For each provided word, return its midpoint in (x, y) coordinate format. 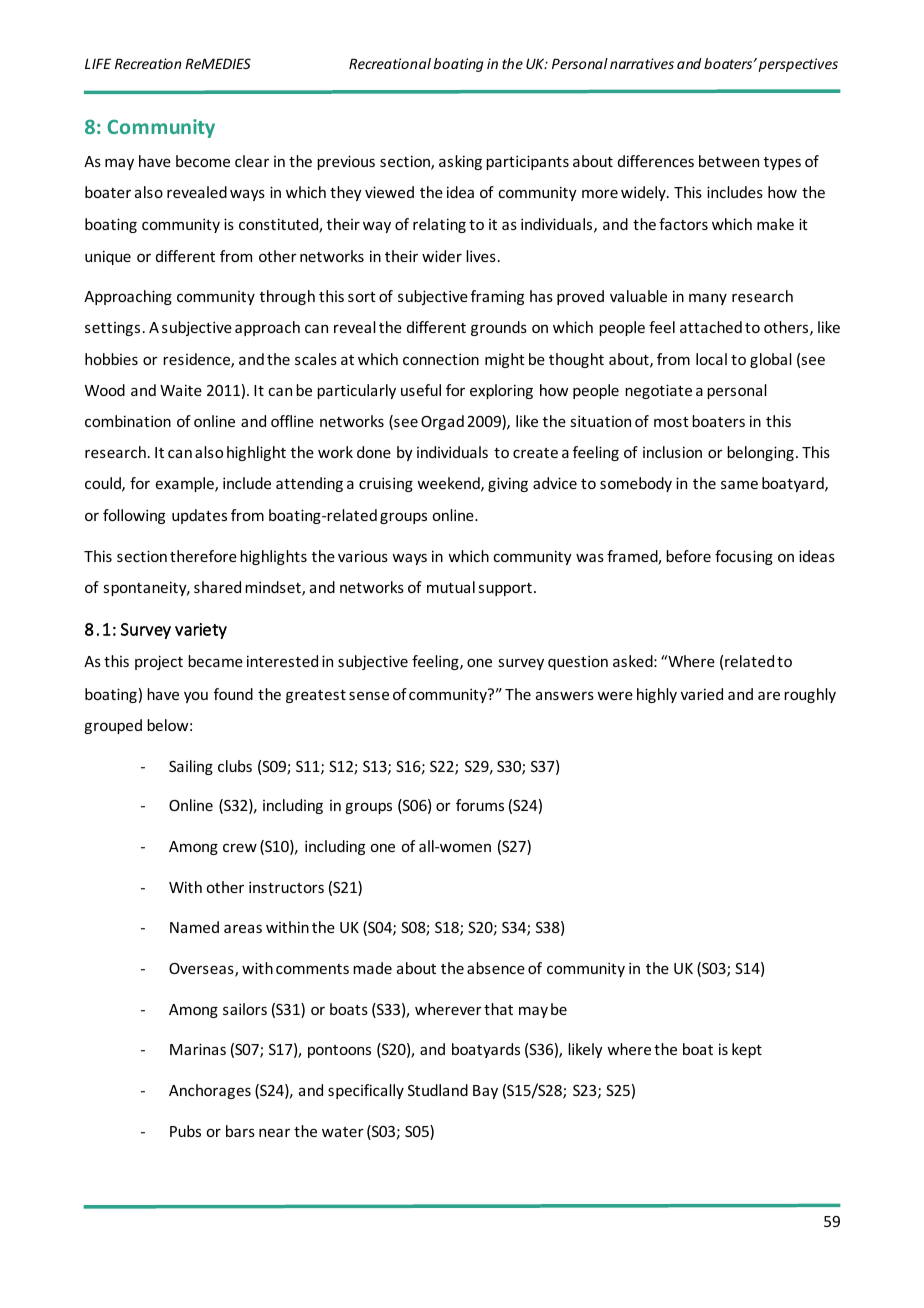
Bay (485, 1092)
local (711, 359)
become (203, 161)
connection (441, 359)
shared (217, 587)
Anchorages (210, 1091)
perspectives (798, 65)
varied (702, 694)
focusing (744, 557)
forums (480, 805)
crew (240, 847)
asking (460, 162)
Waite (181, 390)
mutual (451, 587)
